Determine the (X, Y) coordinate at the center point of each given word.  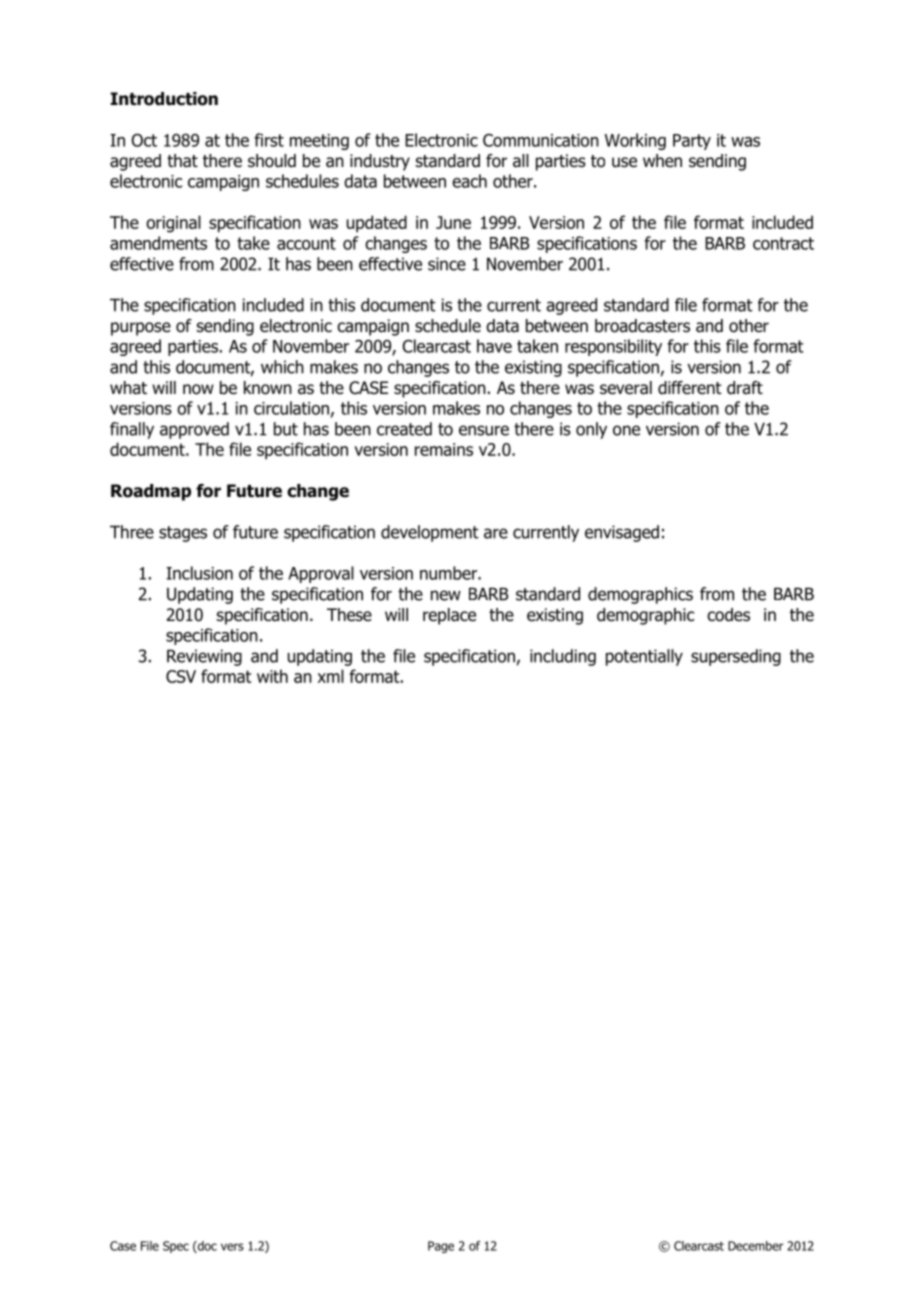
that (182, 161)
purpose (141, 329)
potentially (644, 657)
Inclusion (199, 573)
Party (692, 142)
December (755, 1246)
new (446, 595)
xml (331, 676)
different (690, 388)
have (494, 346)
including (563, 657)
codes (728, 615)
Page (441, 1247)
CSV (181, 676)
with (272, 676)
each (469, 181)
